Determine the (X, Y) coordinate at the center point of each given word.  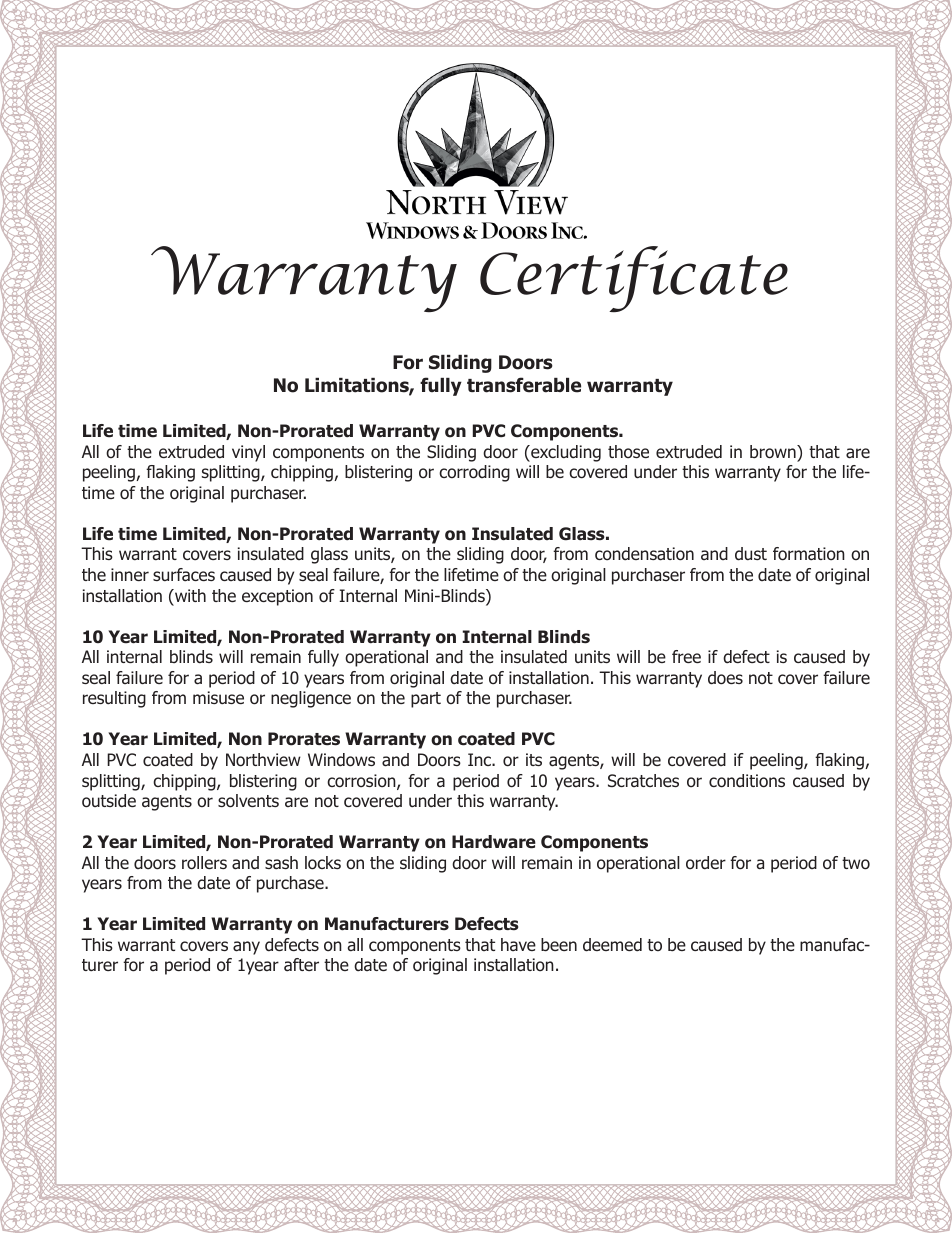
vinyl (248, 453)
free (686, 656)
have (518, 944)
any (246, 948)
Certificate (634, 279)
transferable (524, 385)
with (189, 595)
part (426, 700)
